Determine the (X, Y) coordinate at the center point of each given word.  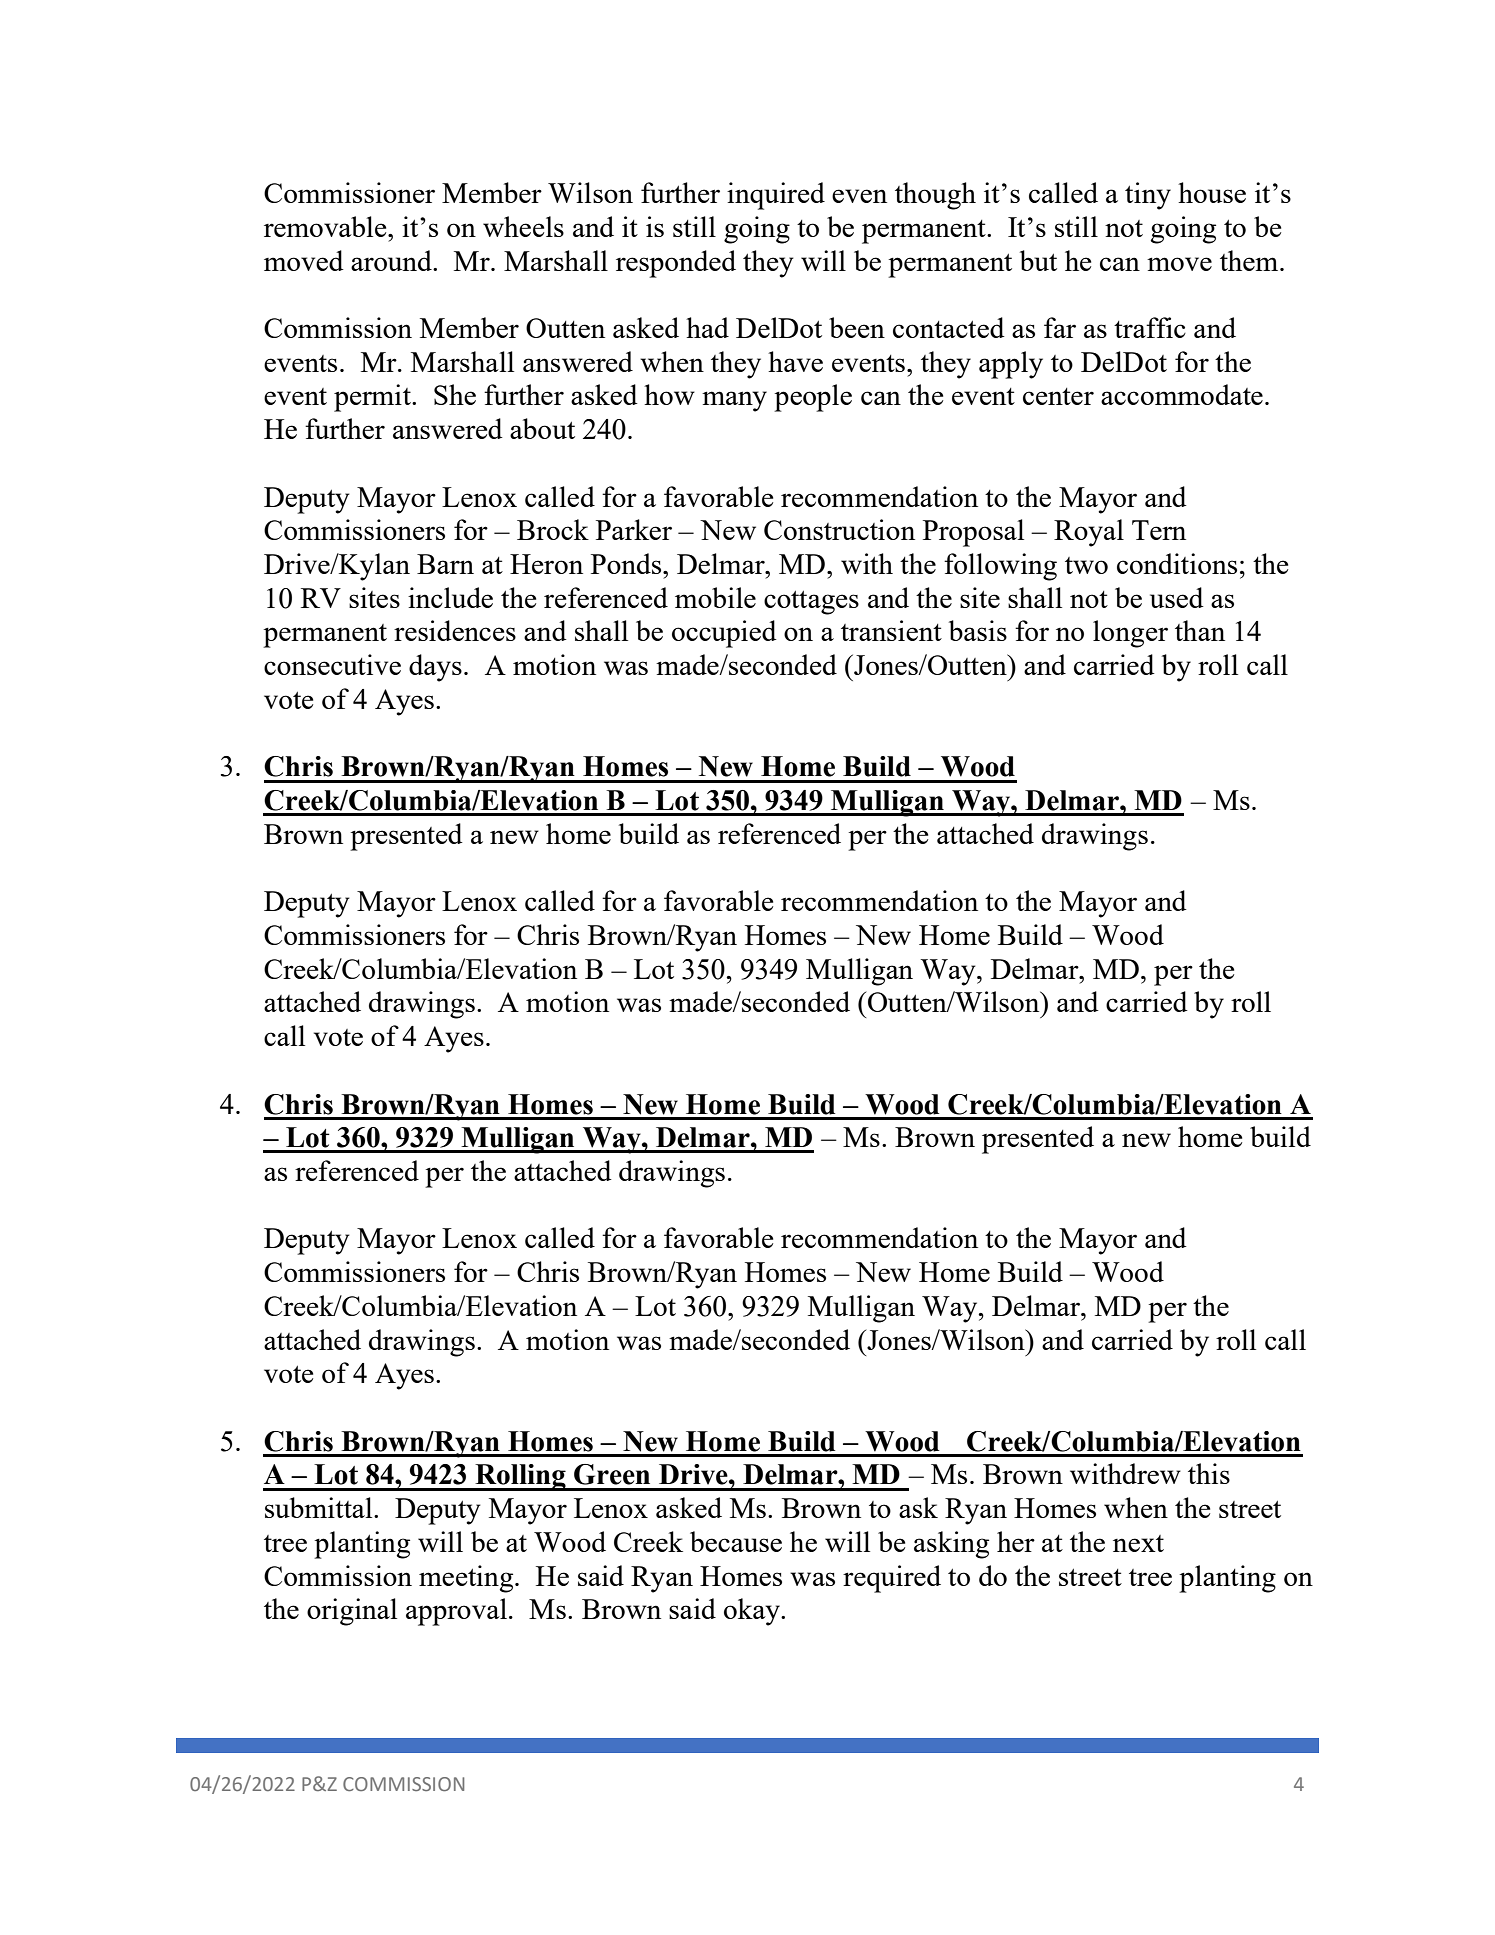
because (736, 1541)
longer (1130, 634)
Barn (445, 564)
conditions (1177, 563)
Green (612, 1474)
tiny (1148, 196)
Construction (839, 529)
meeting (467, 1579)
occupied (724, 634)
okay (753, 1612)
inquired (776, 196)
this (1209, 1473)
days (435, 668)
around (392, 260)
